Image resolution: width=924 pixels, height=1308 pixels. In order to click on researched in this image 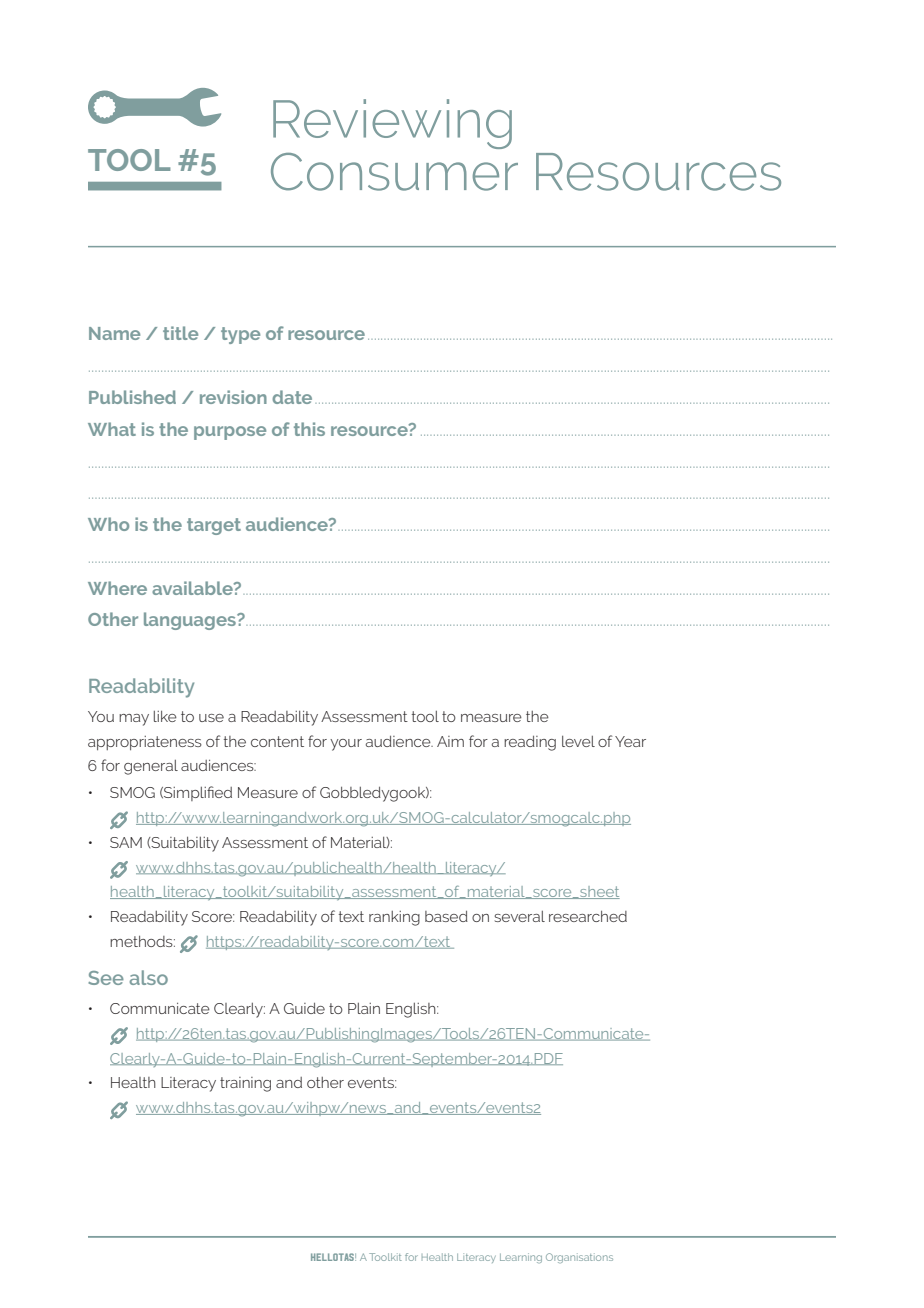, I will do `click(588, 916)`.
